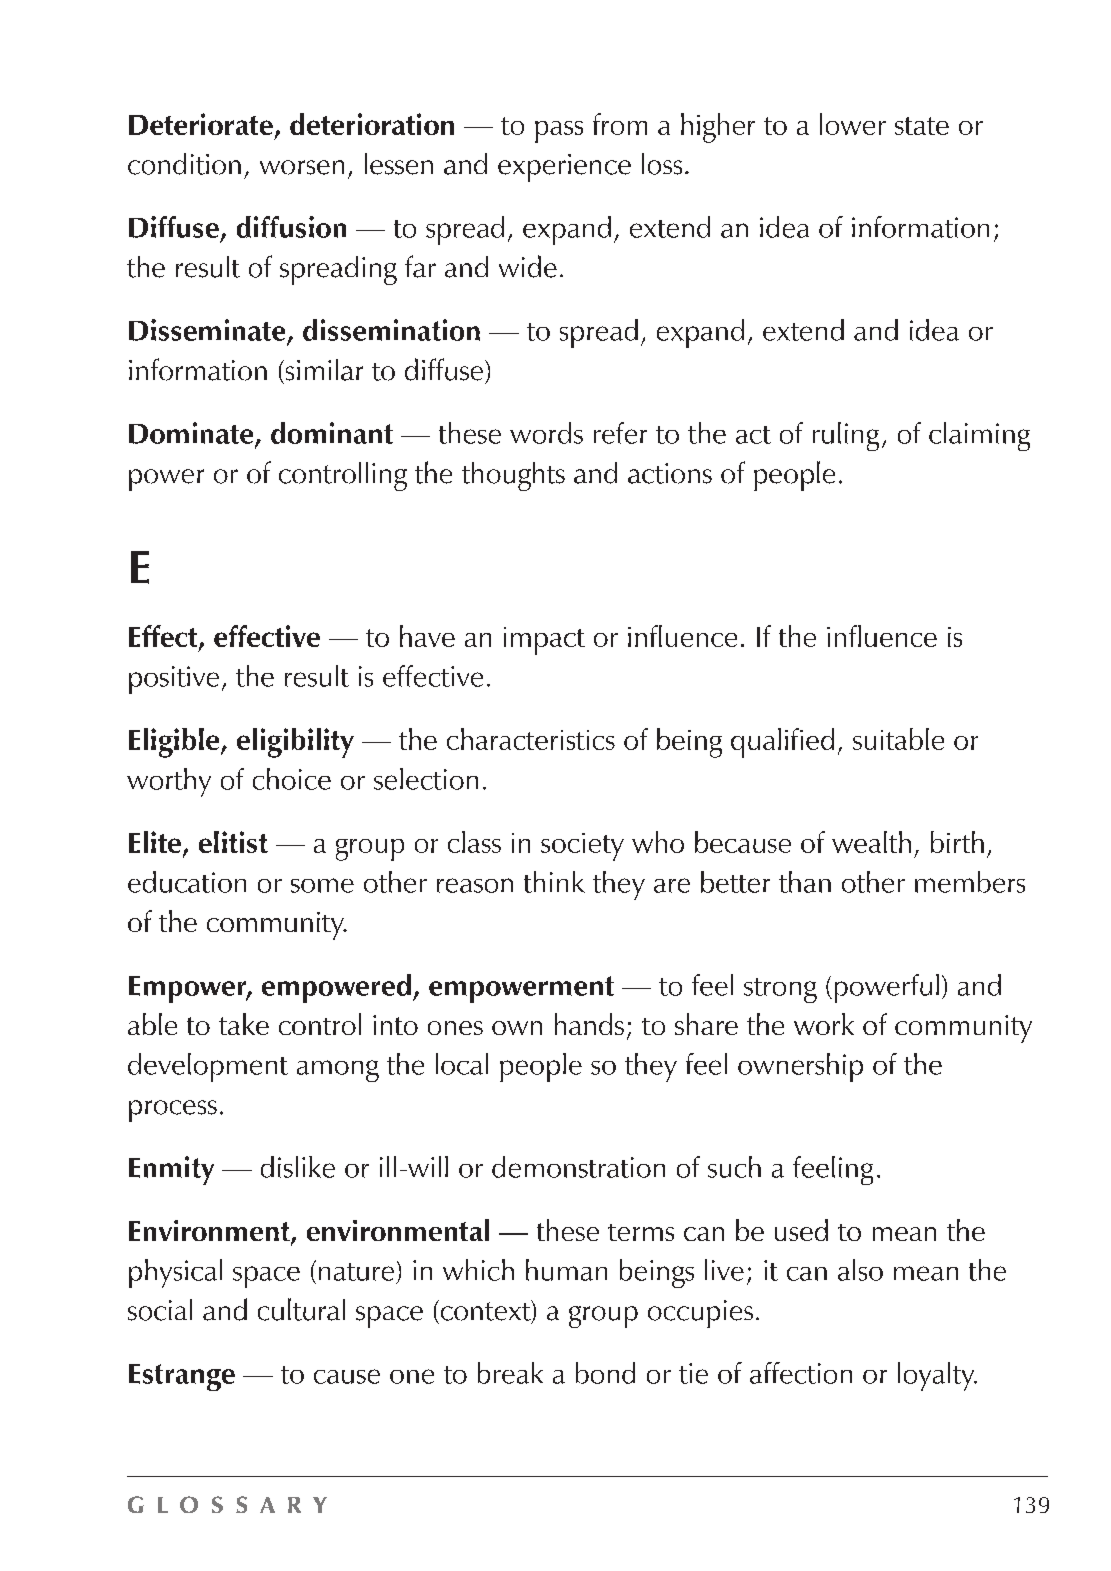  What do you see at coordinates (554, 882) in the screenshot?
I see `think` at bounding box center [554, 882].
